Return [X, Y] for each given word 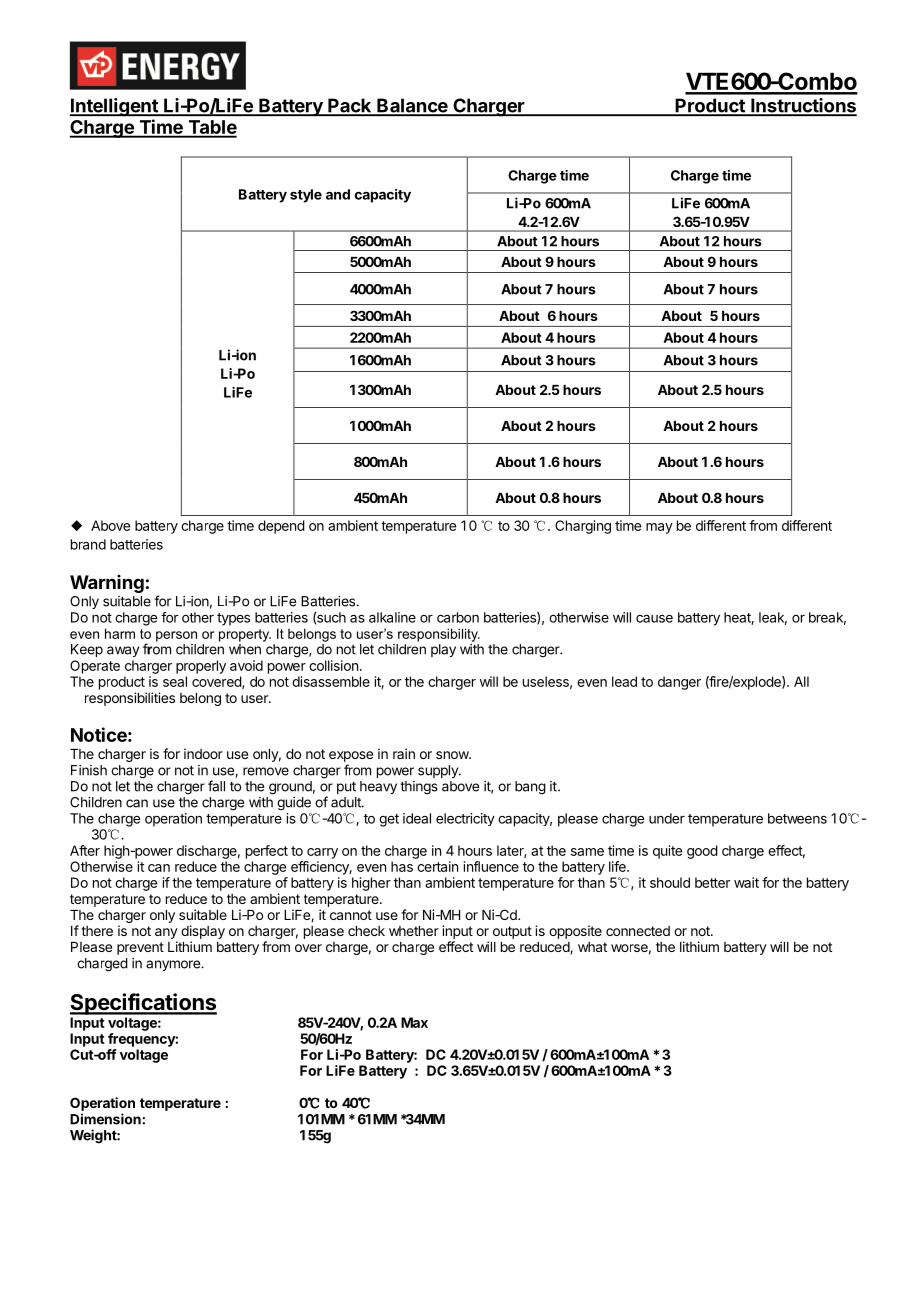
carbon [458, 617]
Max [414, 1022]
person [176, 636]
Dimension [106, 1119]
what [592, 947]
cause [654, 619]
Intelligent [115, 107]
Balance [412, 106]
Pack [350, 106]
